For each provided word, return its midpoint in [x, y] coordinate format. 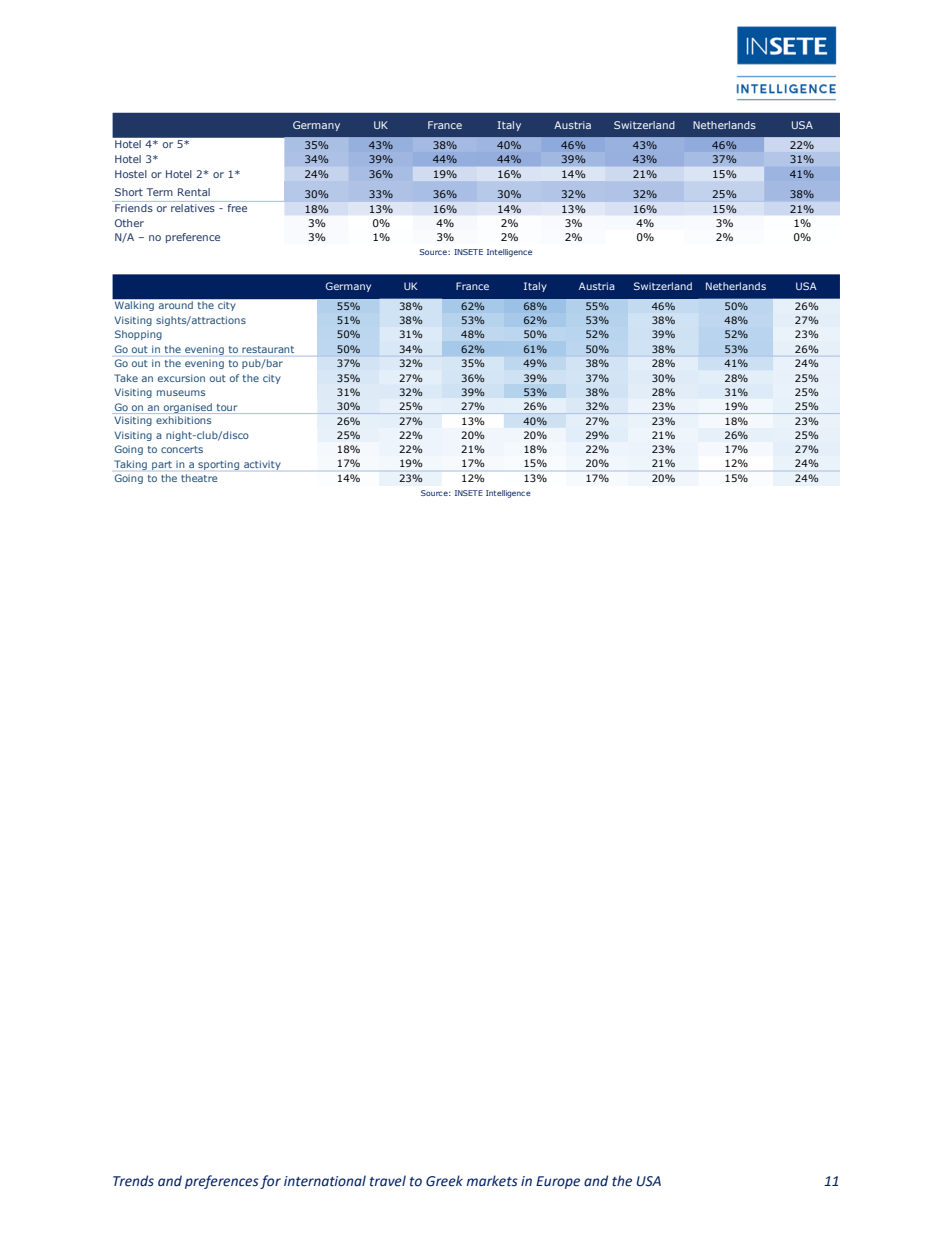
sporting [218, 465]
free [237, 208]
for [270, 1182]
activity [262, 465]
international [325, 1181]
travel [388, 1181]
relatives [193, 208]
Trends [133, 1181]
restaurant [268, 349]
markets [492, 1181]
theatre [199, 478]
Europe [558, 1182]
